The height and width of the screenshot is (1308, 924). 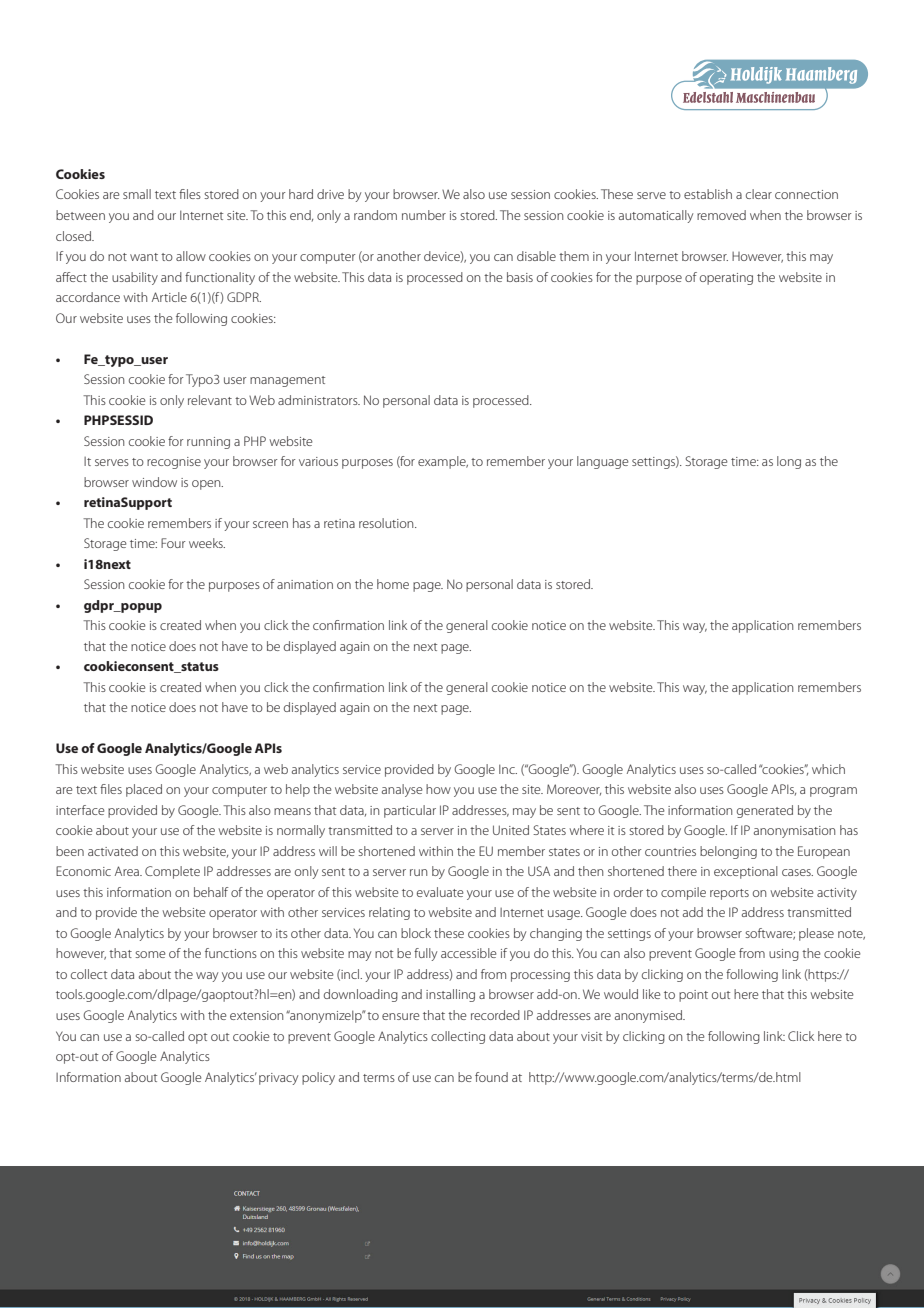 I want to click on extension, so click(x=256, y=1015).
